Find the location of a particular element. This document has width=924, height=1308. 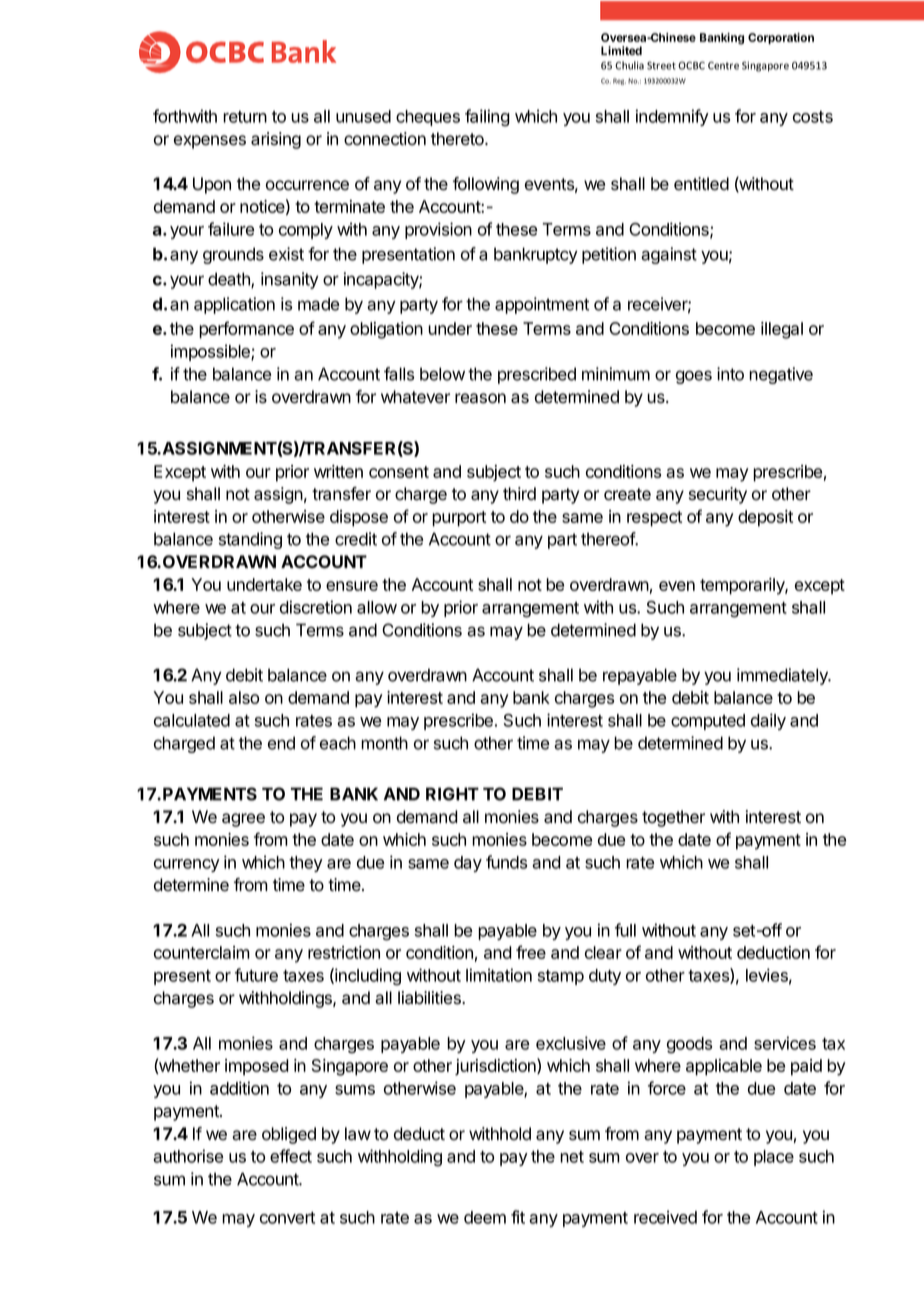

reason is located at coordinates (480, 398).
